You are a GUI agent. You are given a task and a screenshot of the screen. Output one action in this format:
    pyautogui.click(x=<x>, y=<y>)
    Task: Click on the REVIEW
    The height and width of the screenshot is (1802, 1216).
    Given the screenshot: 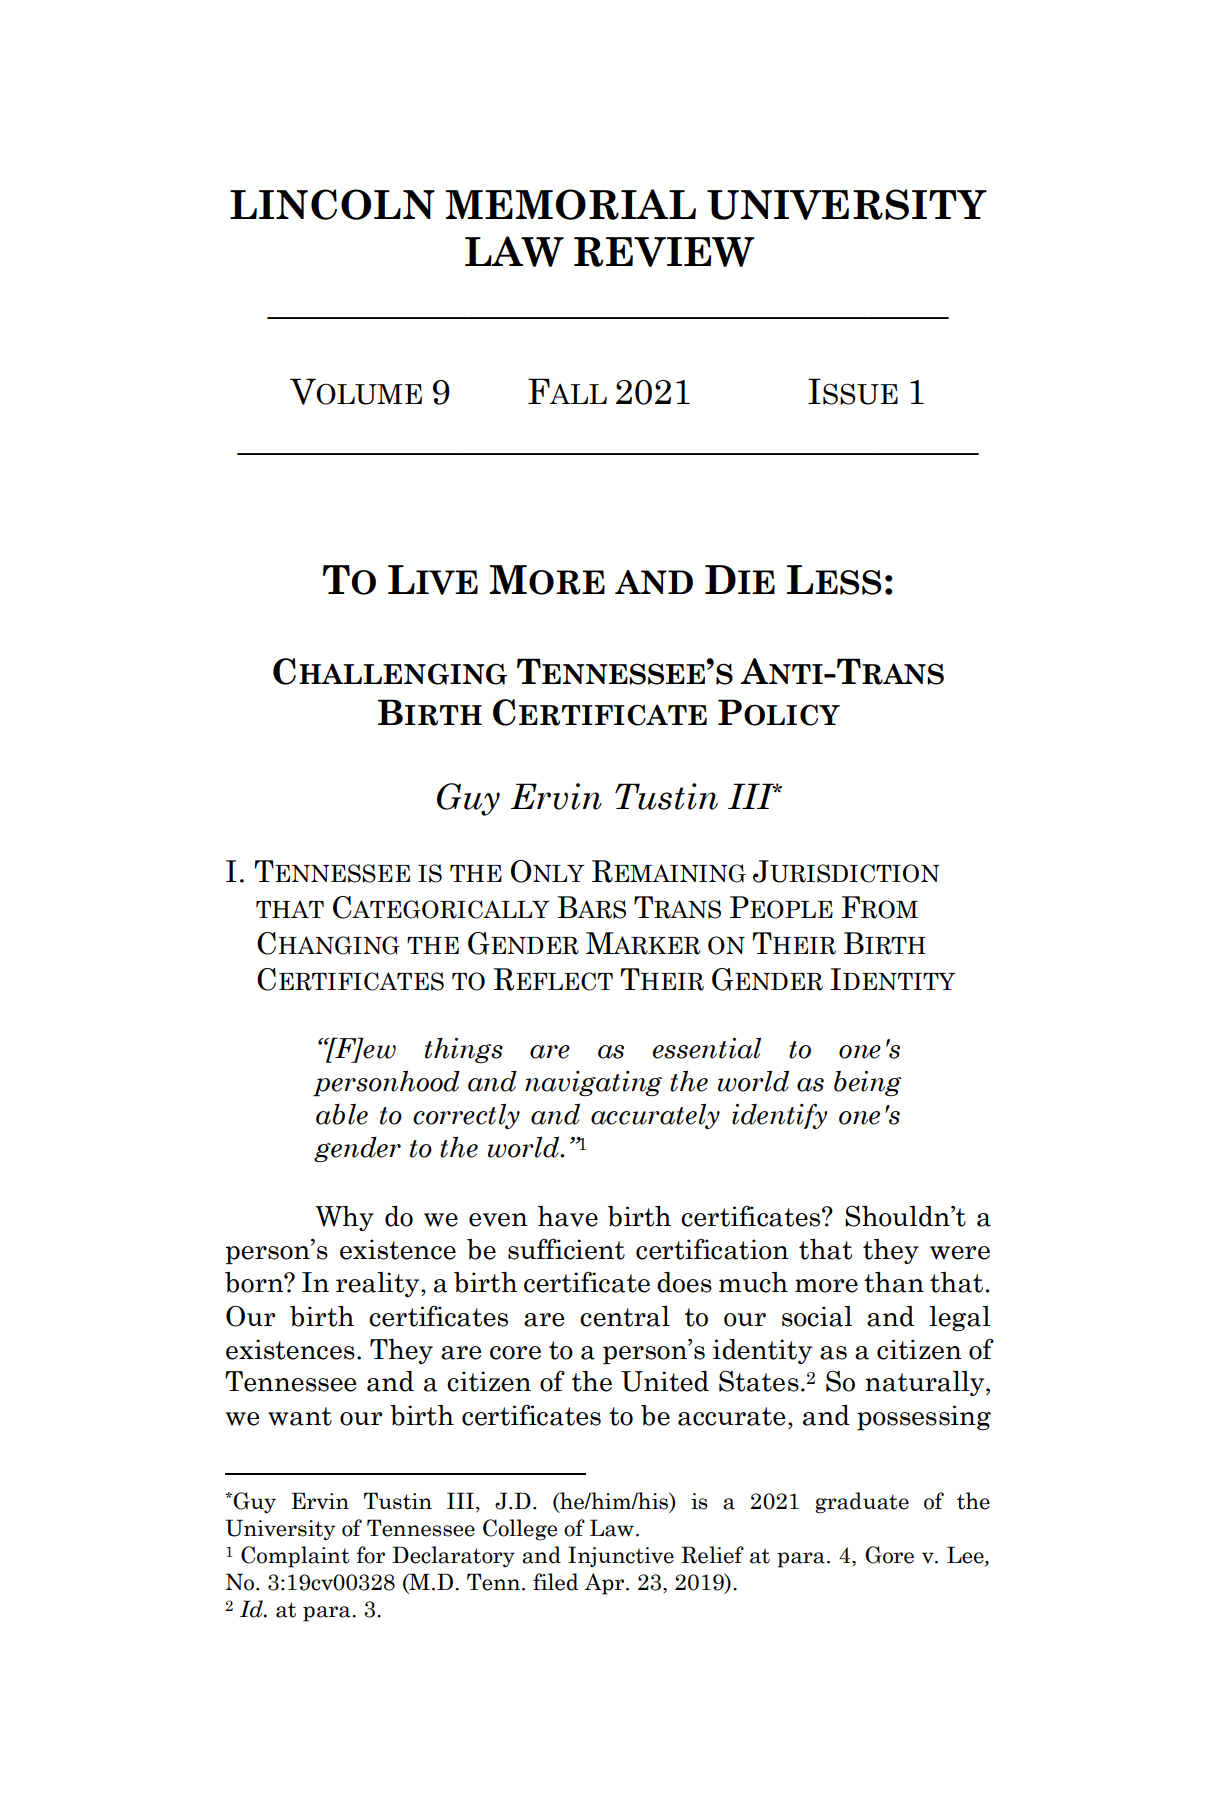 What is the action you would take?
    pyautogui.click(x=664, y=252)
